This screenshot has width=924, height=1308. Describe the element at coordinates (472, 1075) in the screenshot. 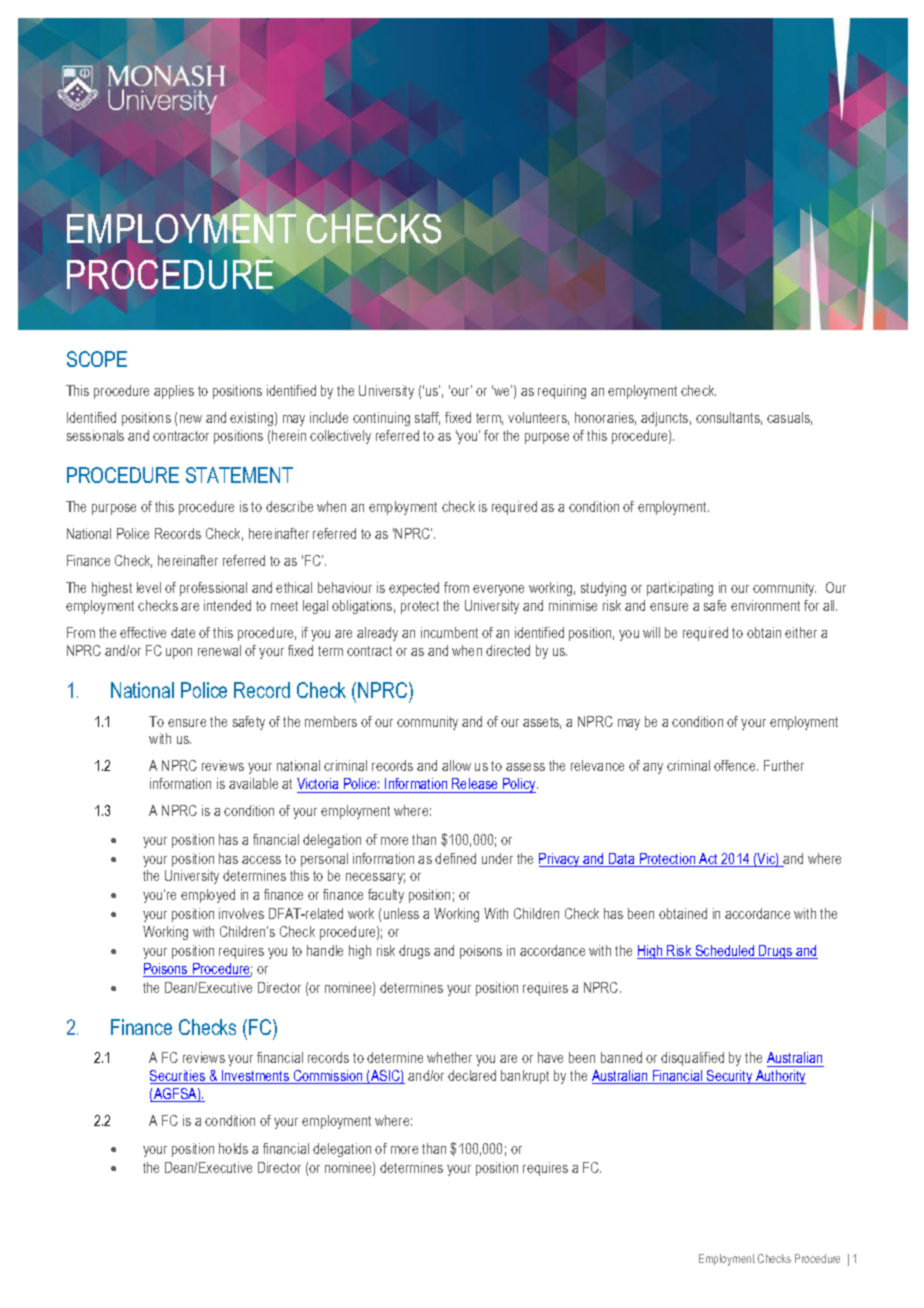

I see `declared` at that location.
